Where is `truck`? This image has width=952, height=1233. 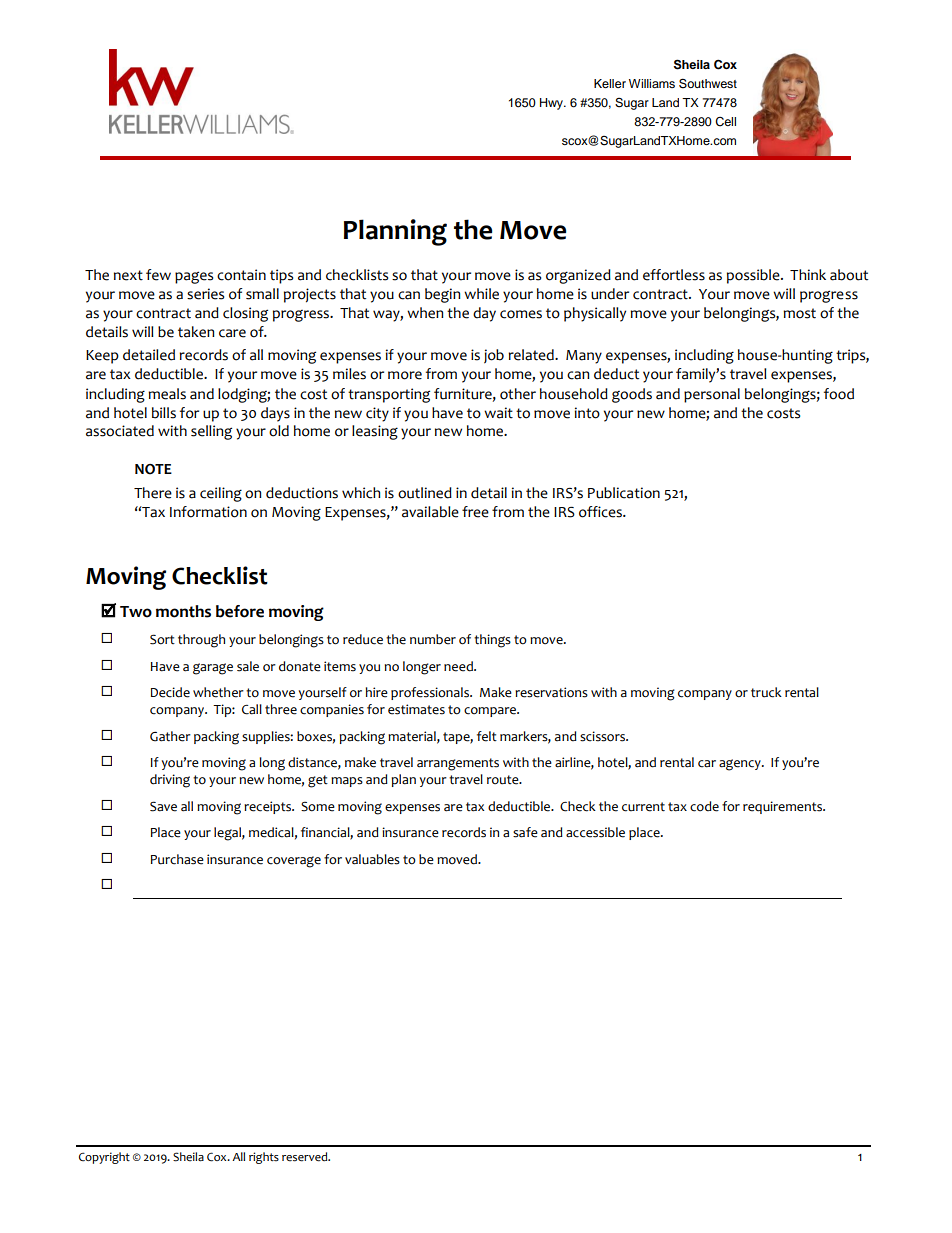 truck is located at coordinates (766, 692).
